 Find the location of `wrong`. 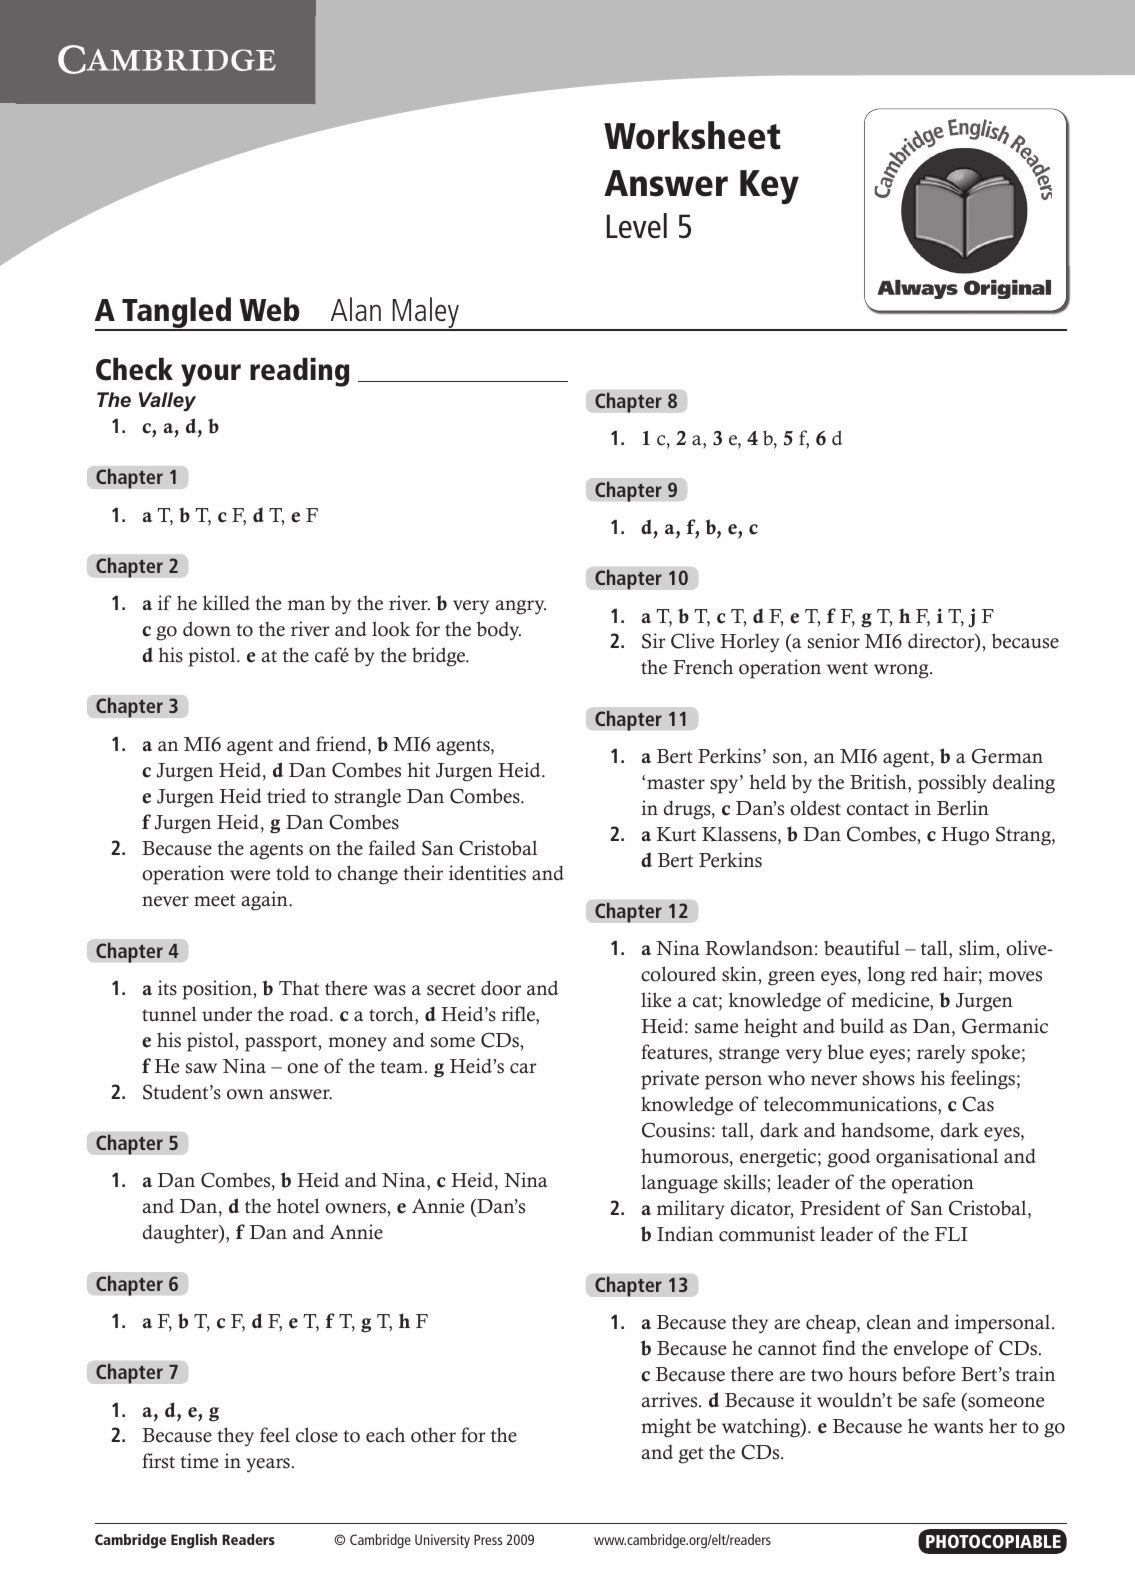

wrong is located at coordinates (902, 671).
